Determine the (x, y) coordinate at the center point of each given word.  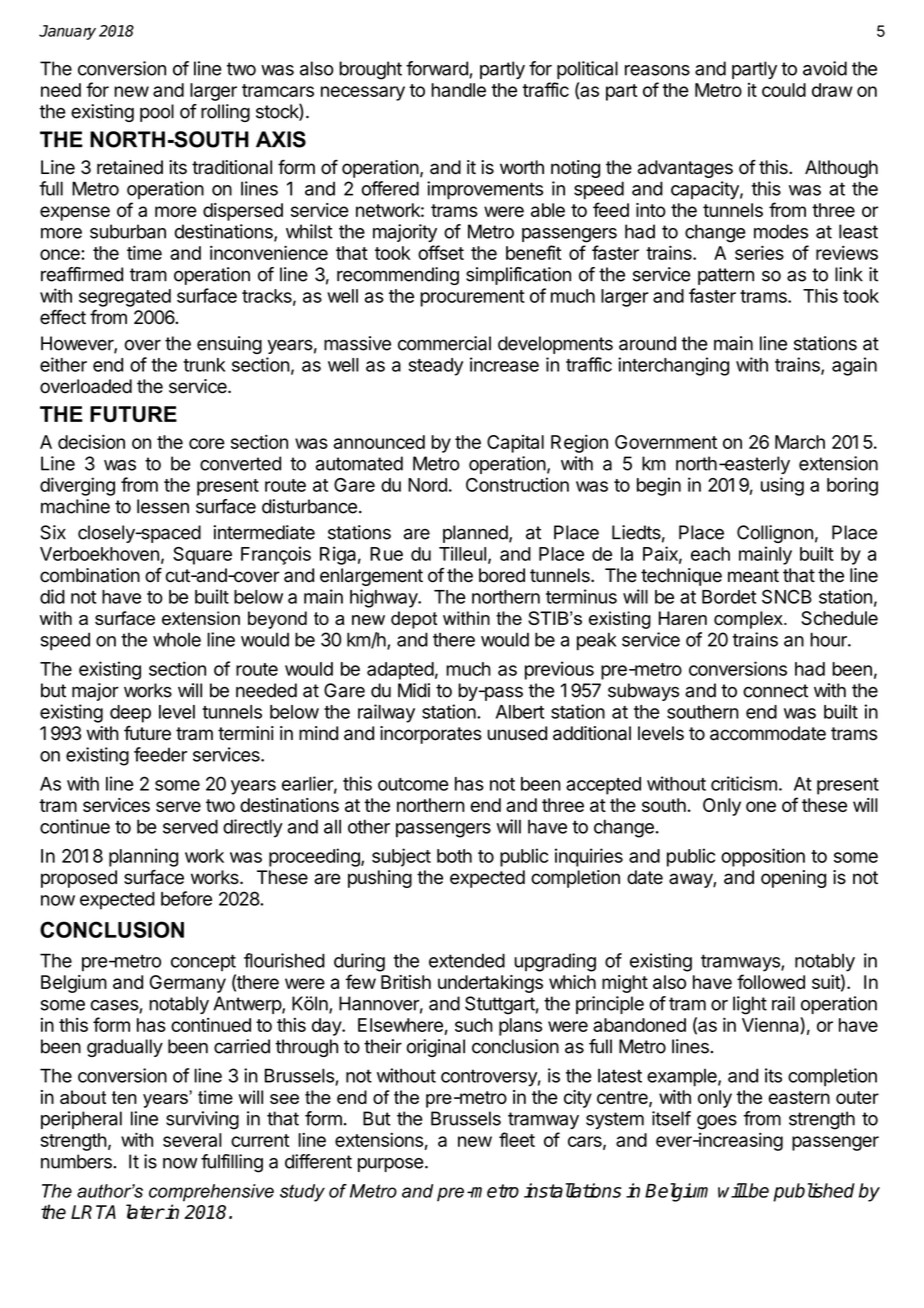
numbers (77, 1161)
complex (749, 620)
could (784, 90)
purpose (391, 1165)
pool (157, 113)
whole (177, 639)
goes (717, 1122)
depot (414, 620)
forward (438, 69)
